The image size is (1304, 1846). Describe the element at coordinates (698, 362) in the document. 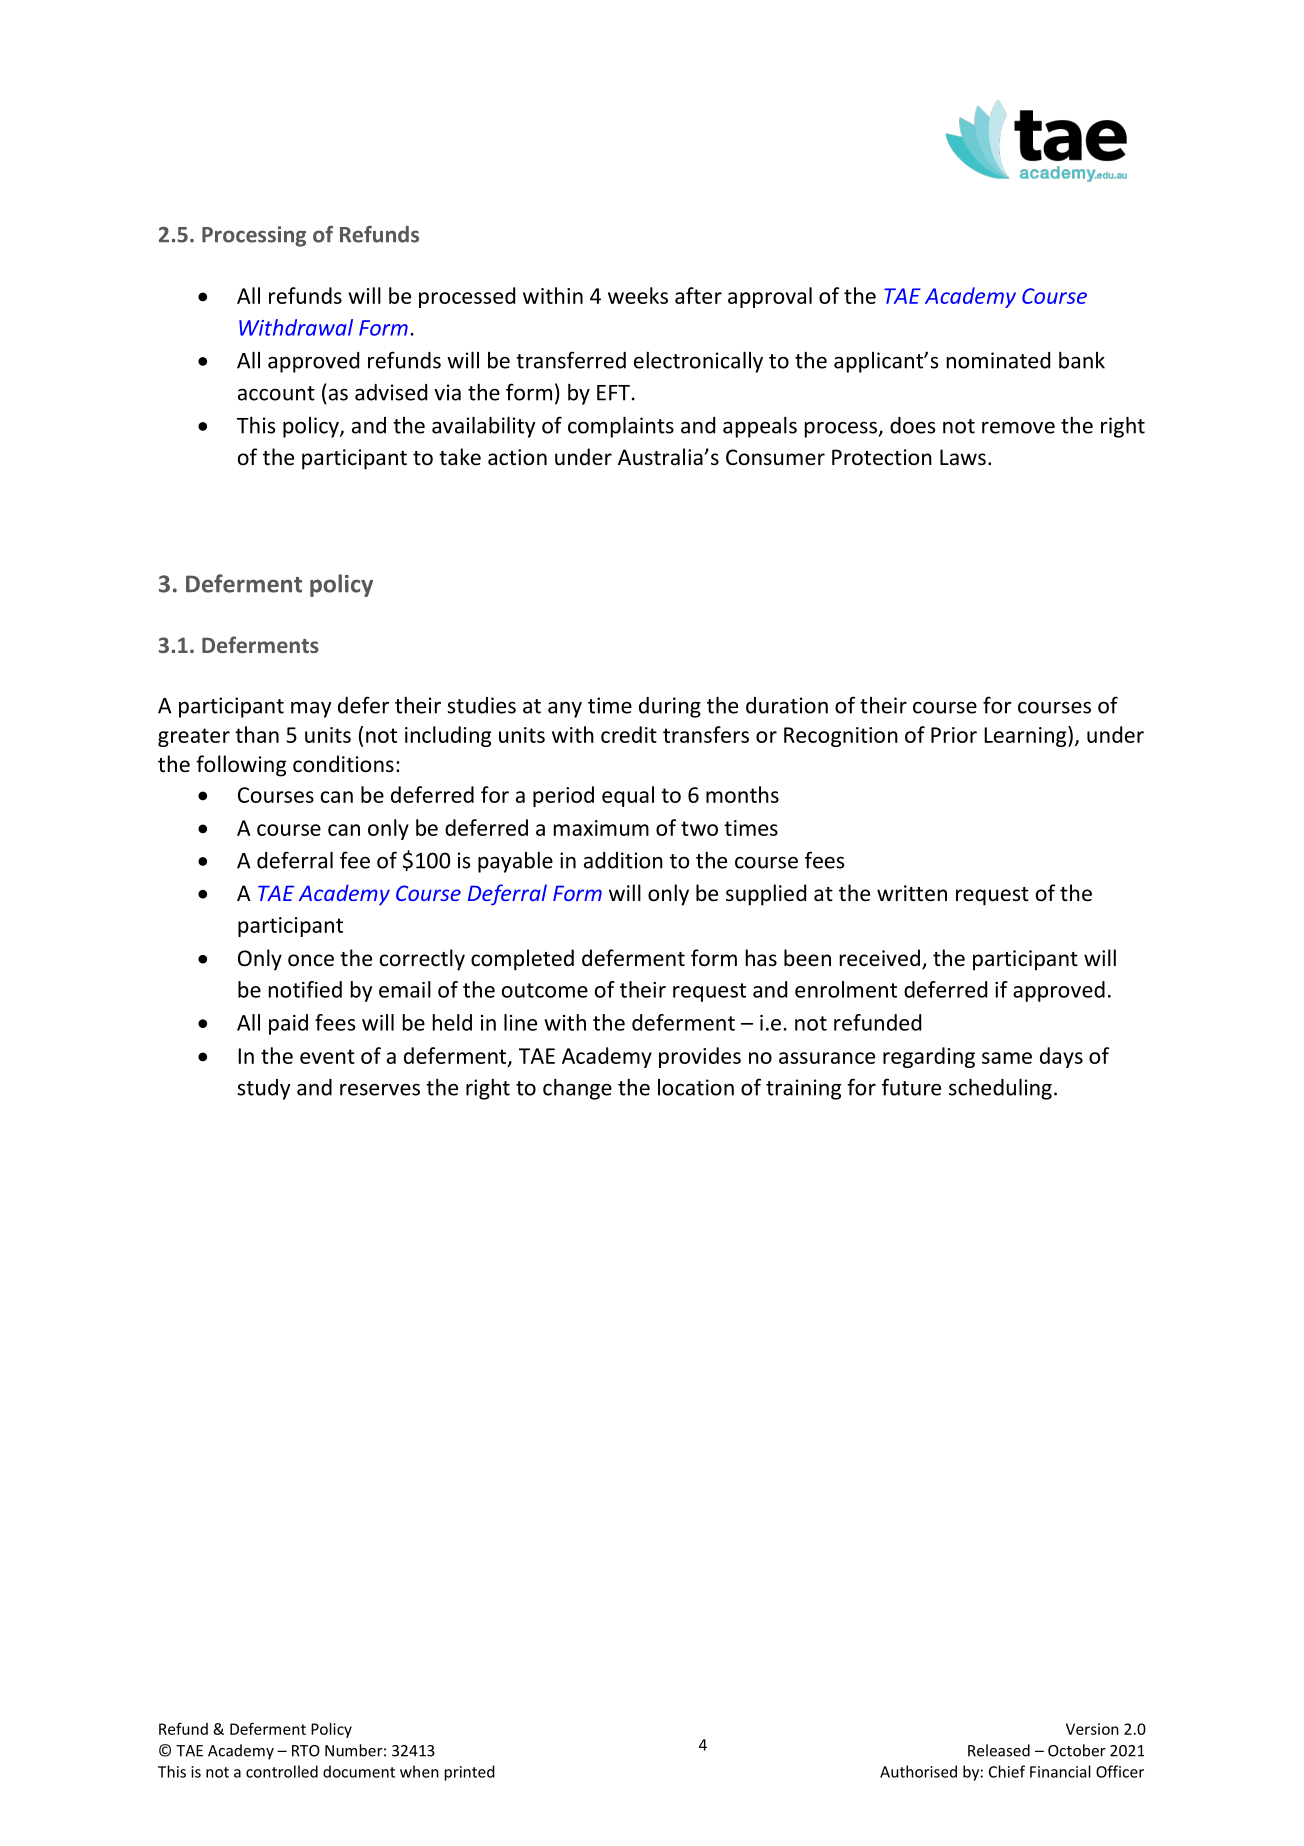

I see `electronically` at that location.
